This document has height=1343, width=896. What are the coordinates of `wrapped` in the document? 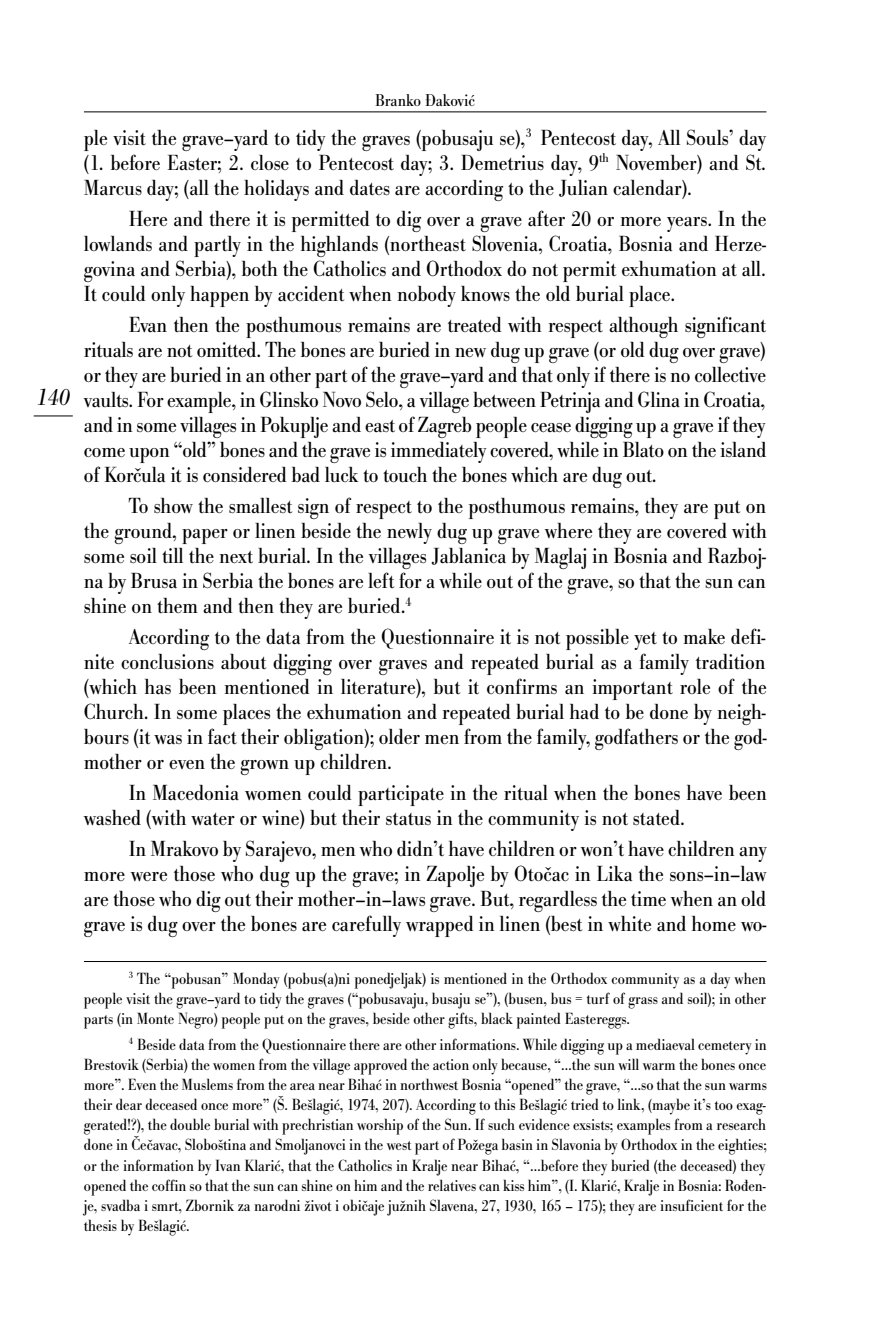 It's located at (440, 926).
